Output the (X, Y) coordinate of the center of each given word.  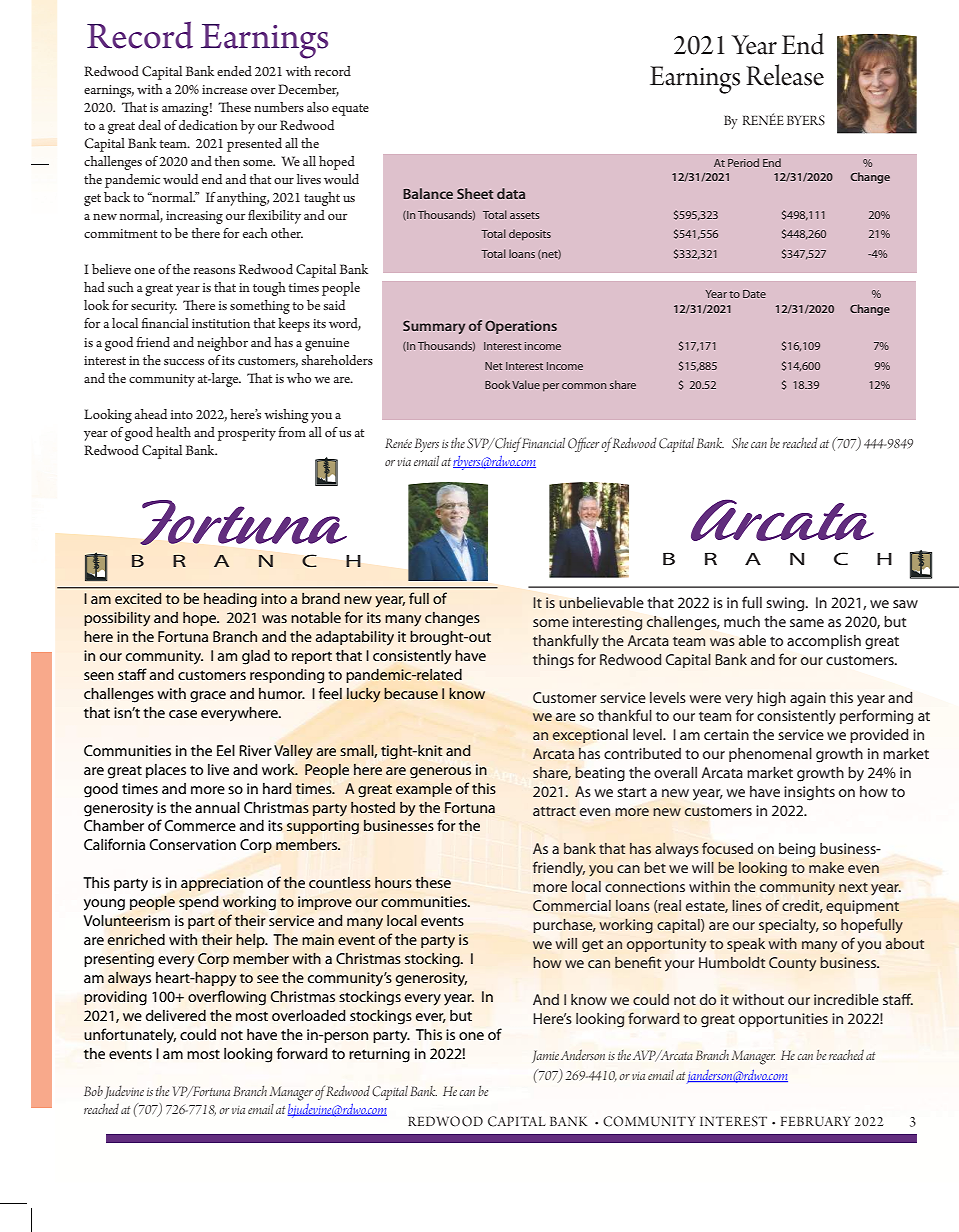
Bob (93, 1091)
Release (785, 75)
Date (754, 294)
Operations (521, 327)
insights (809, 793)
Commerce (200, 825)
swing (786, 604)
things (553, 661)
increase (224, 89)
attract (554, 811)
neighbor (222, 344)
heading (230, 600)
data (511, 193)
